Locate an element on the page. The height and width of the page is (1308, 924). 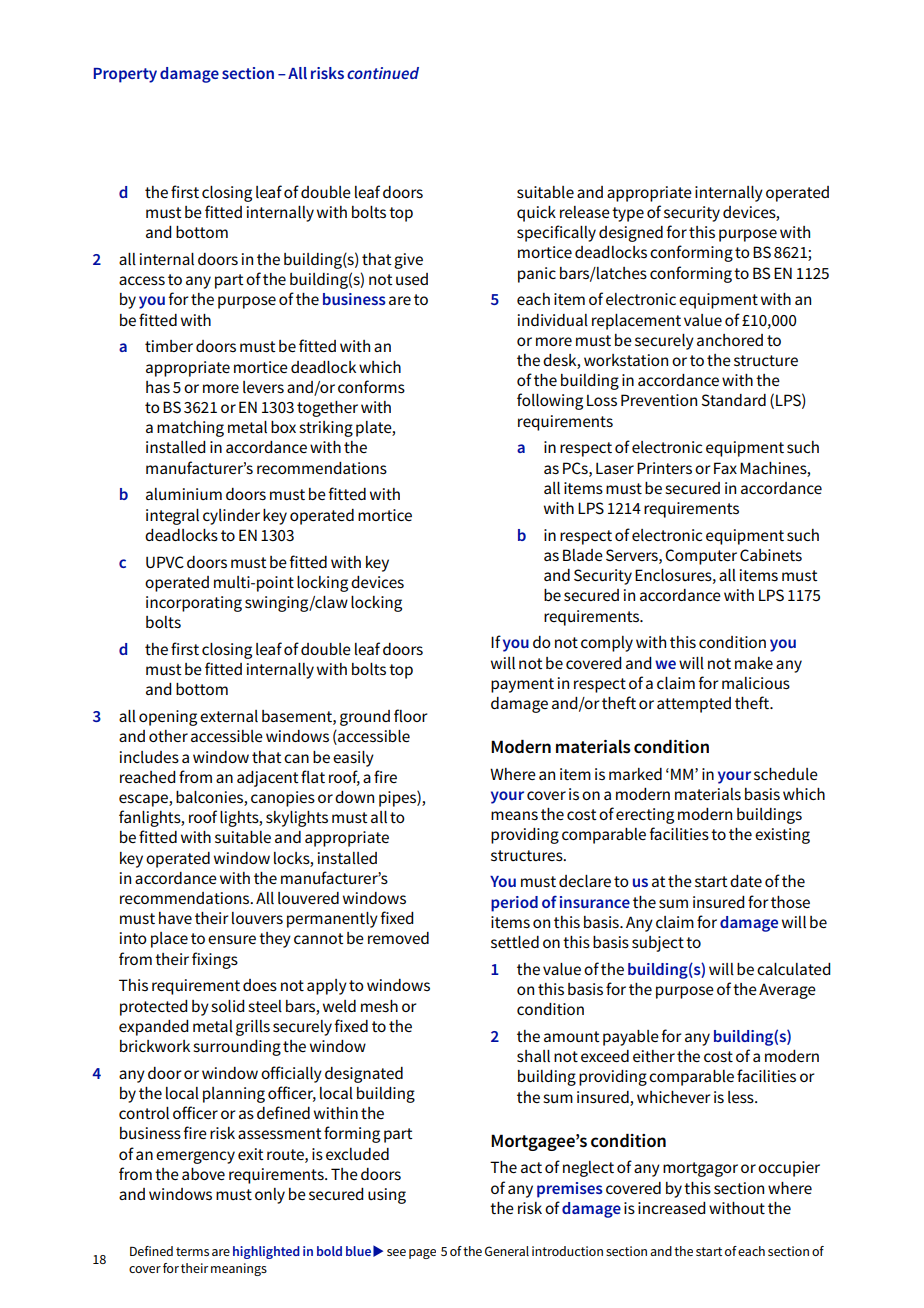
UPVC is located at coordinates (165, 562).
